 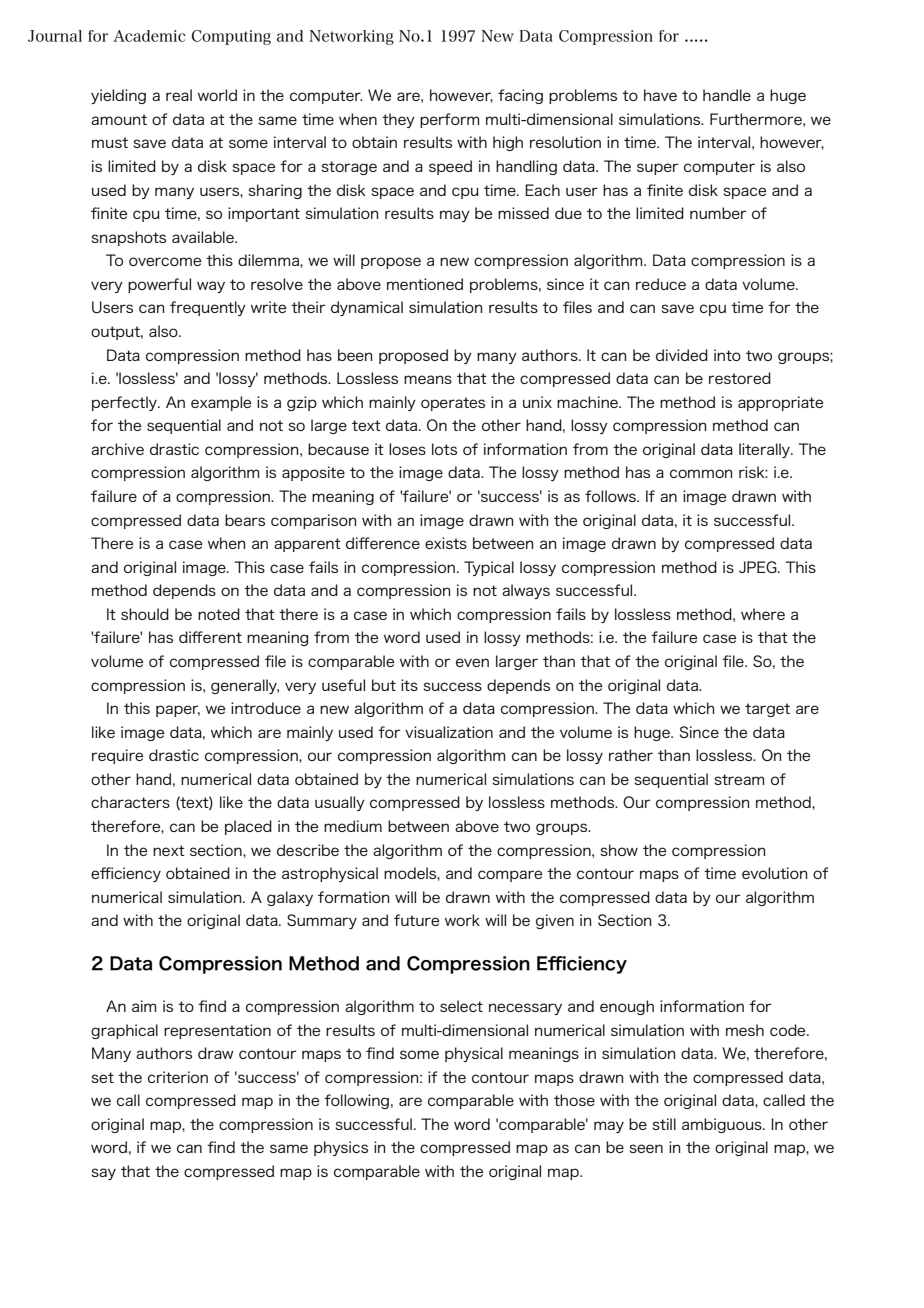 I want to click on common, so click(x=701, y=473).
